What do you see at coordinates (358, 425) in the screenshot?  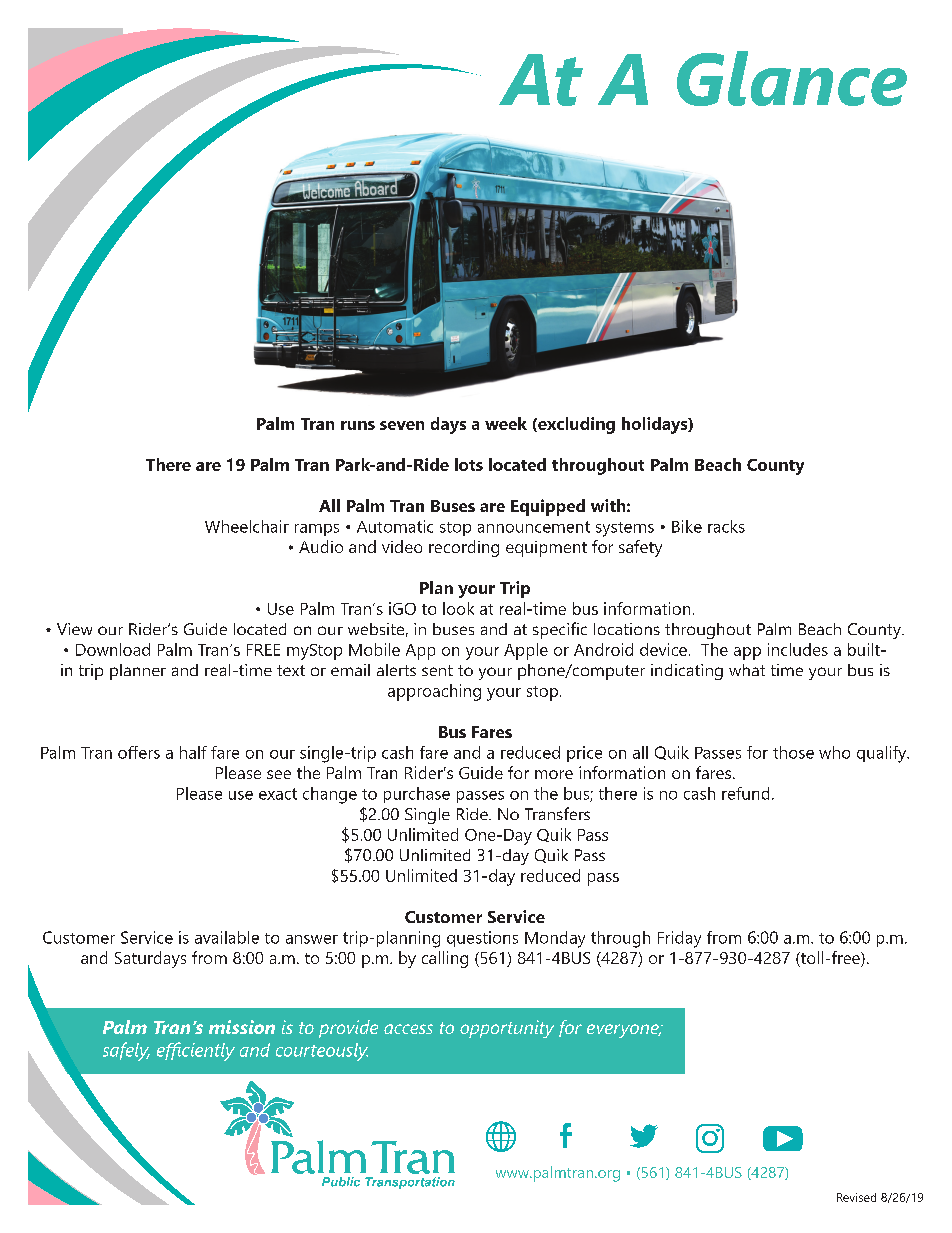 I see `runs` at bounding box center [358, 425].
